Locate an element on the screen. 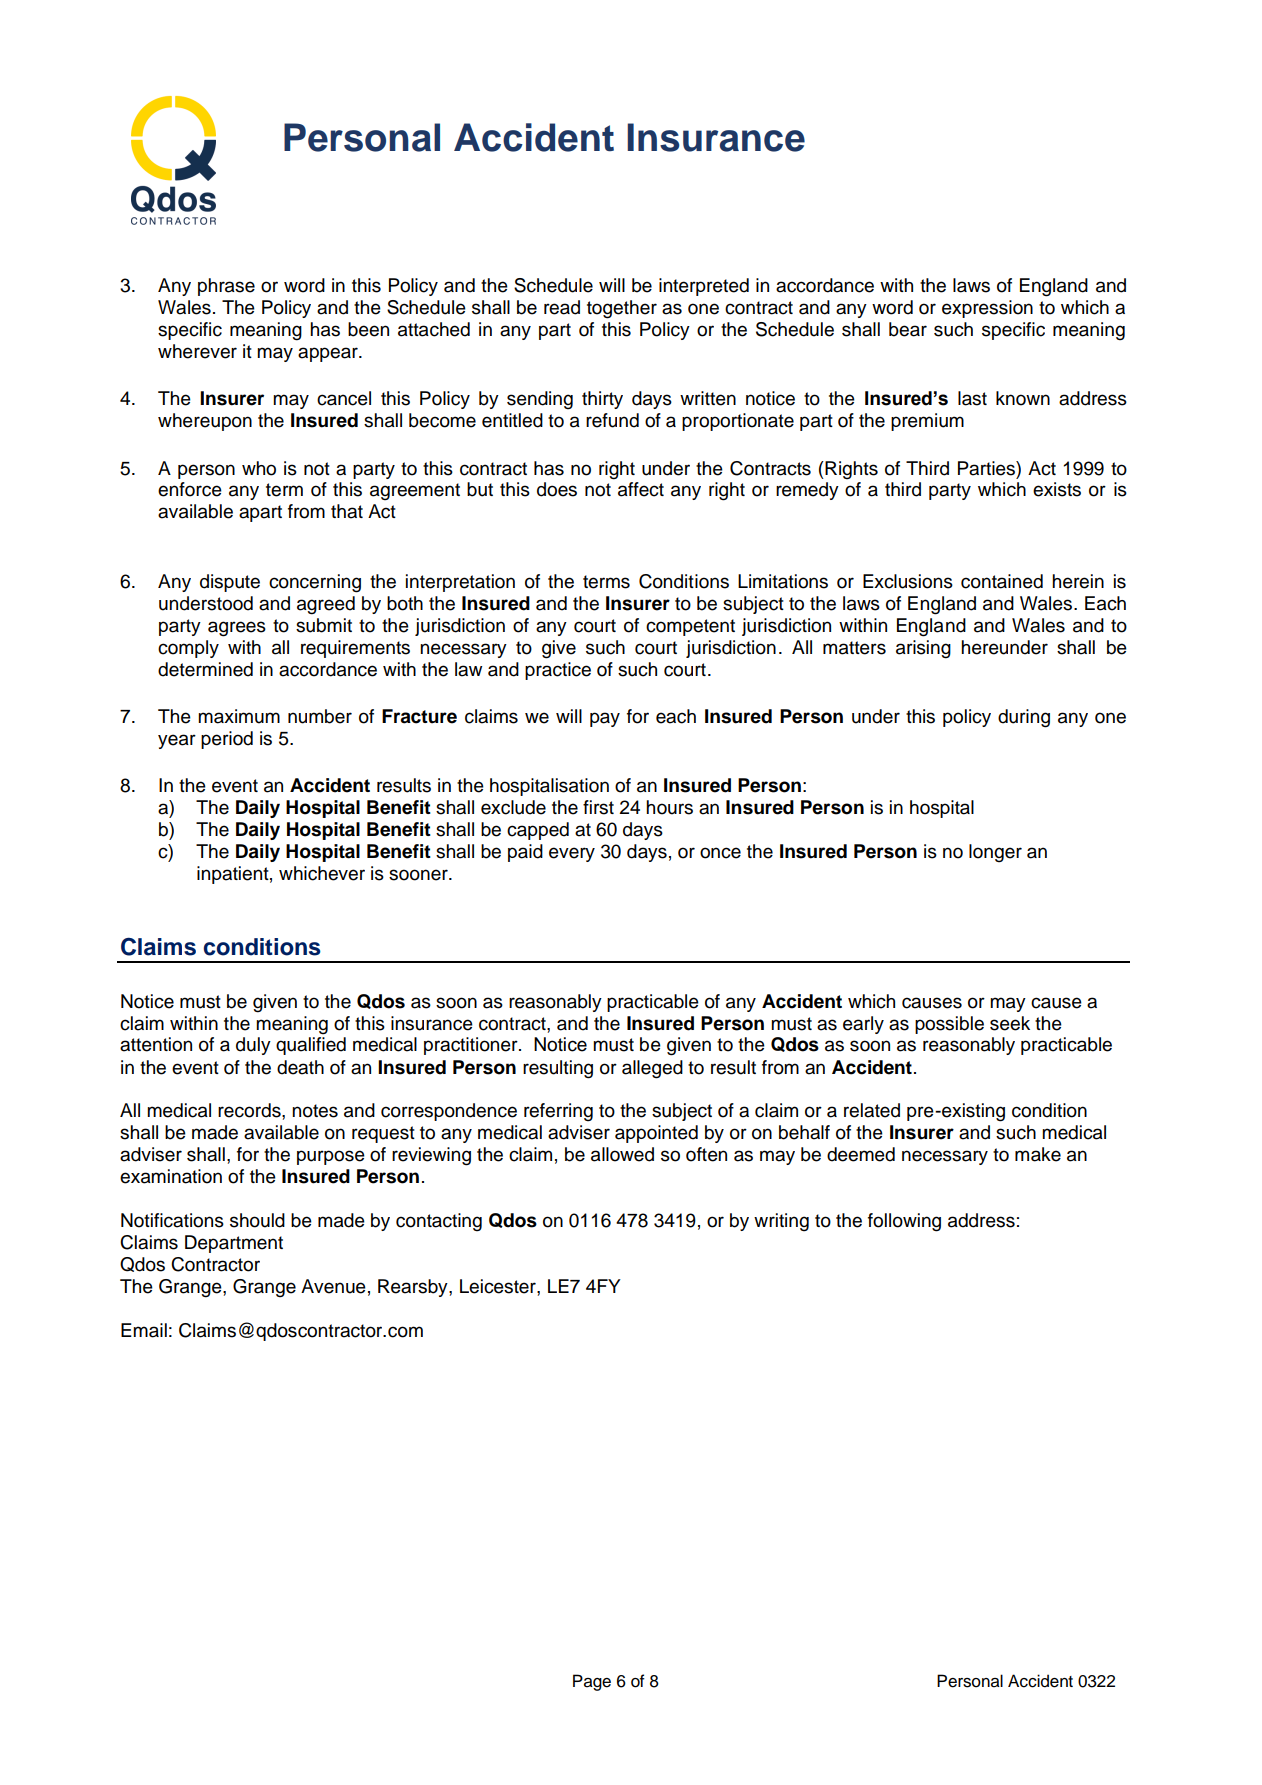 This screenshot has width=1262, height=1785. expression is located at coordinates (987, 309).
